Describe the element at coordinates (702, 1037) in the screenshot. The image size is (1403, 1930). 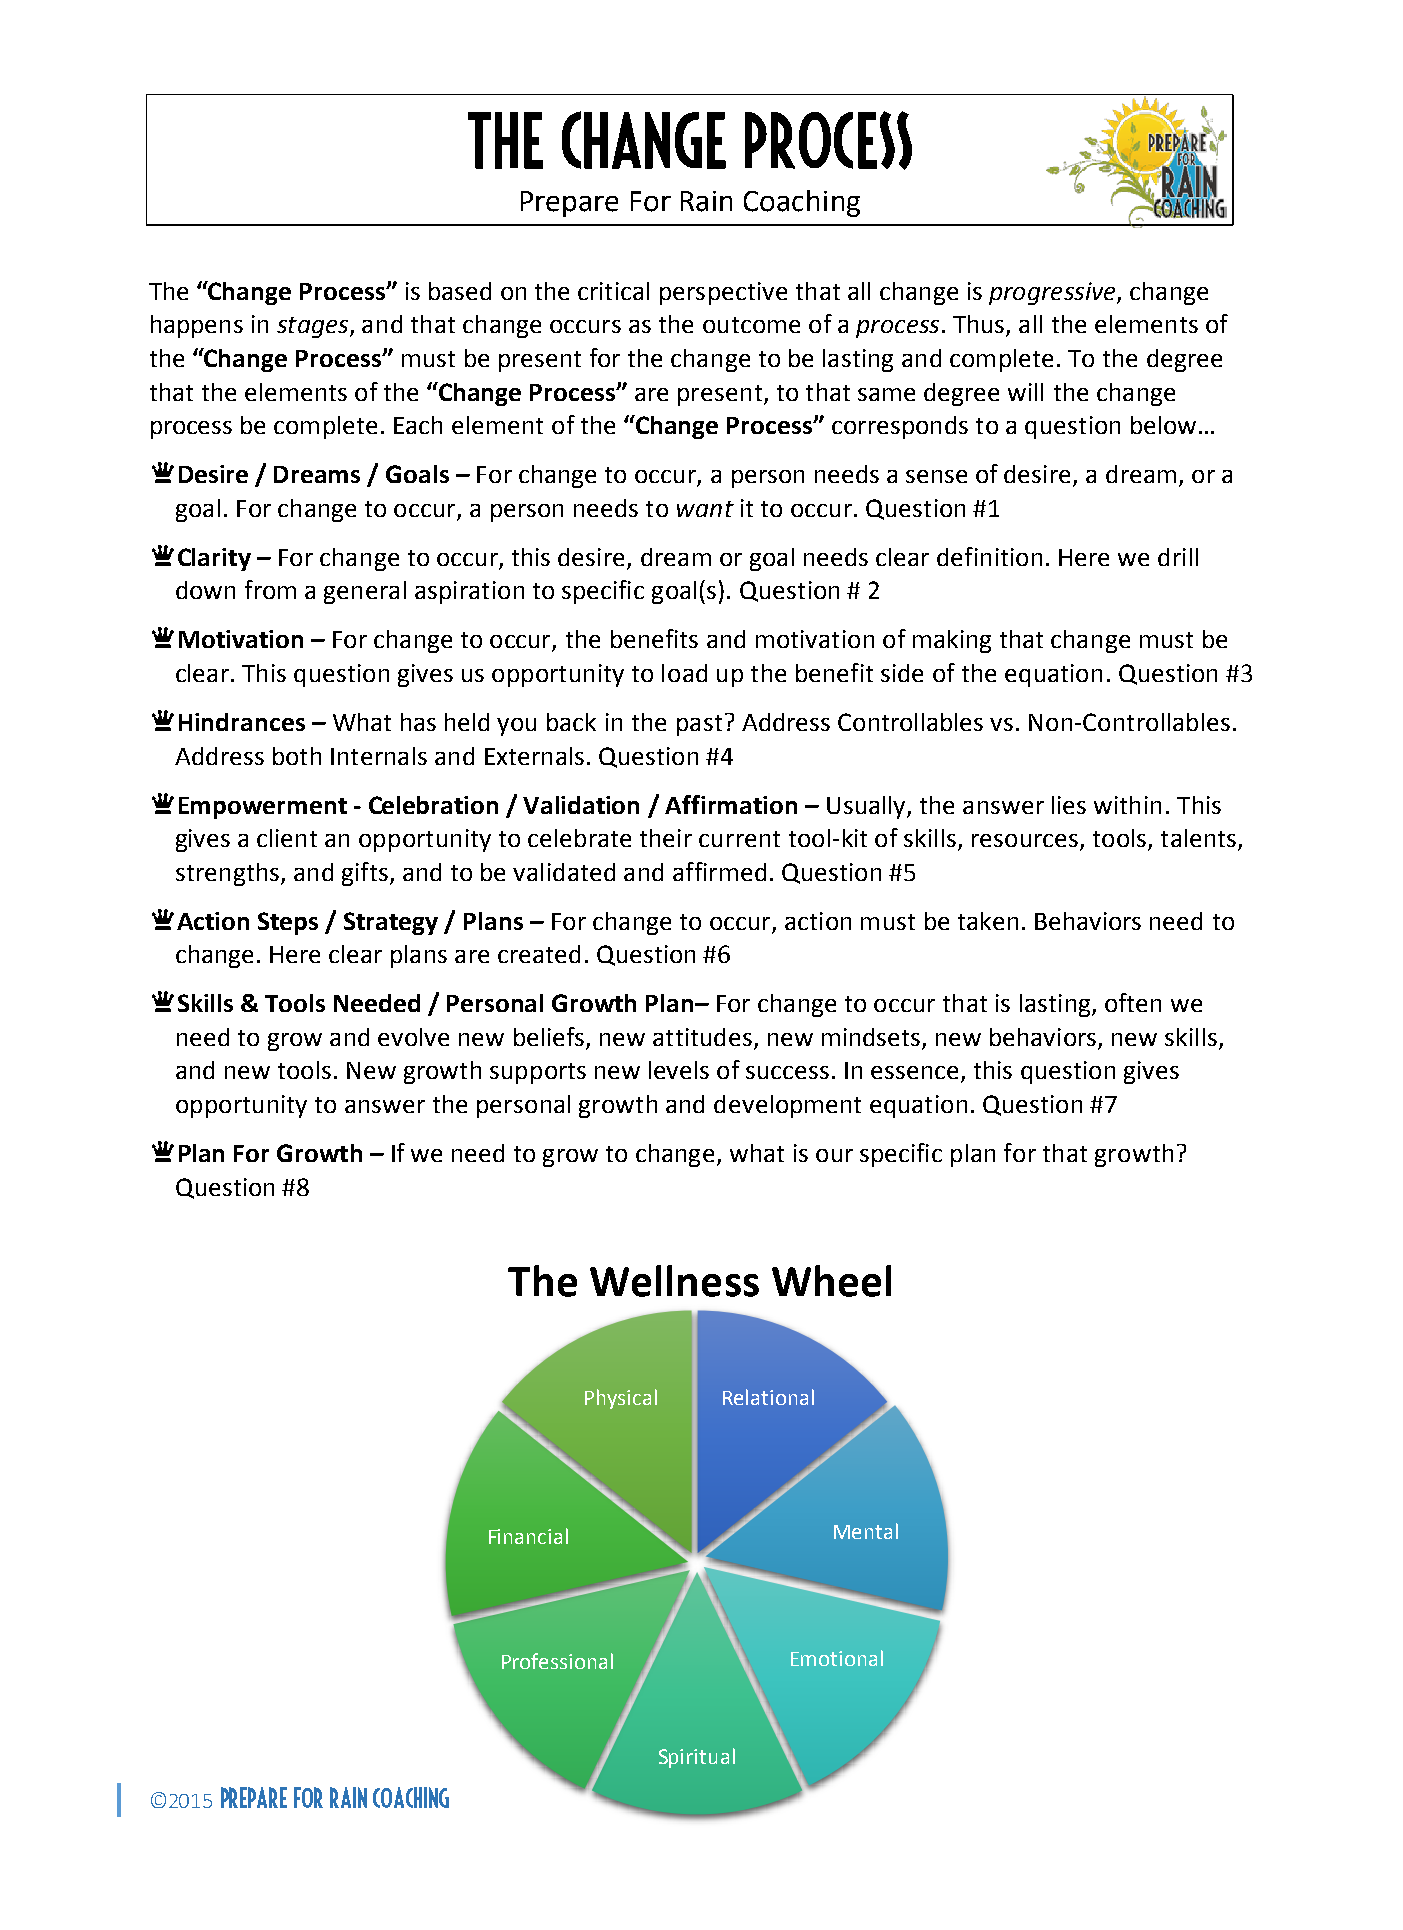
I see `attitudes` at that location.
